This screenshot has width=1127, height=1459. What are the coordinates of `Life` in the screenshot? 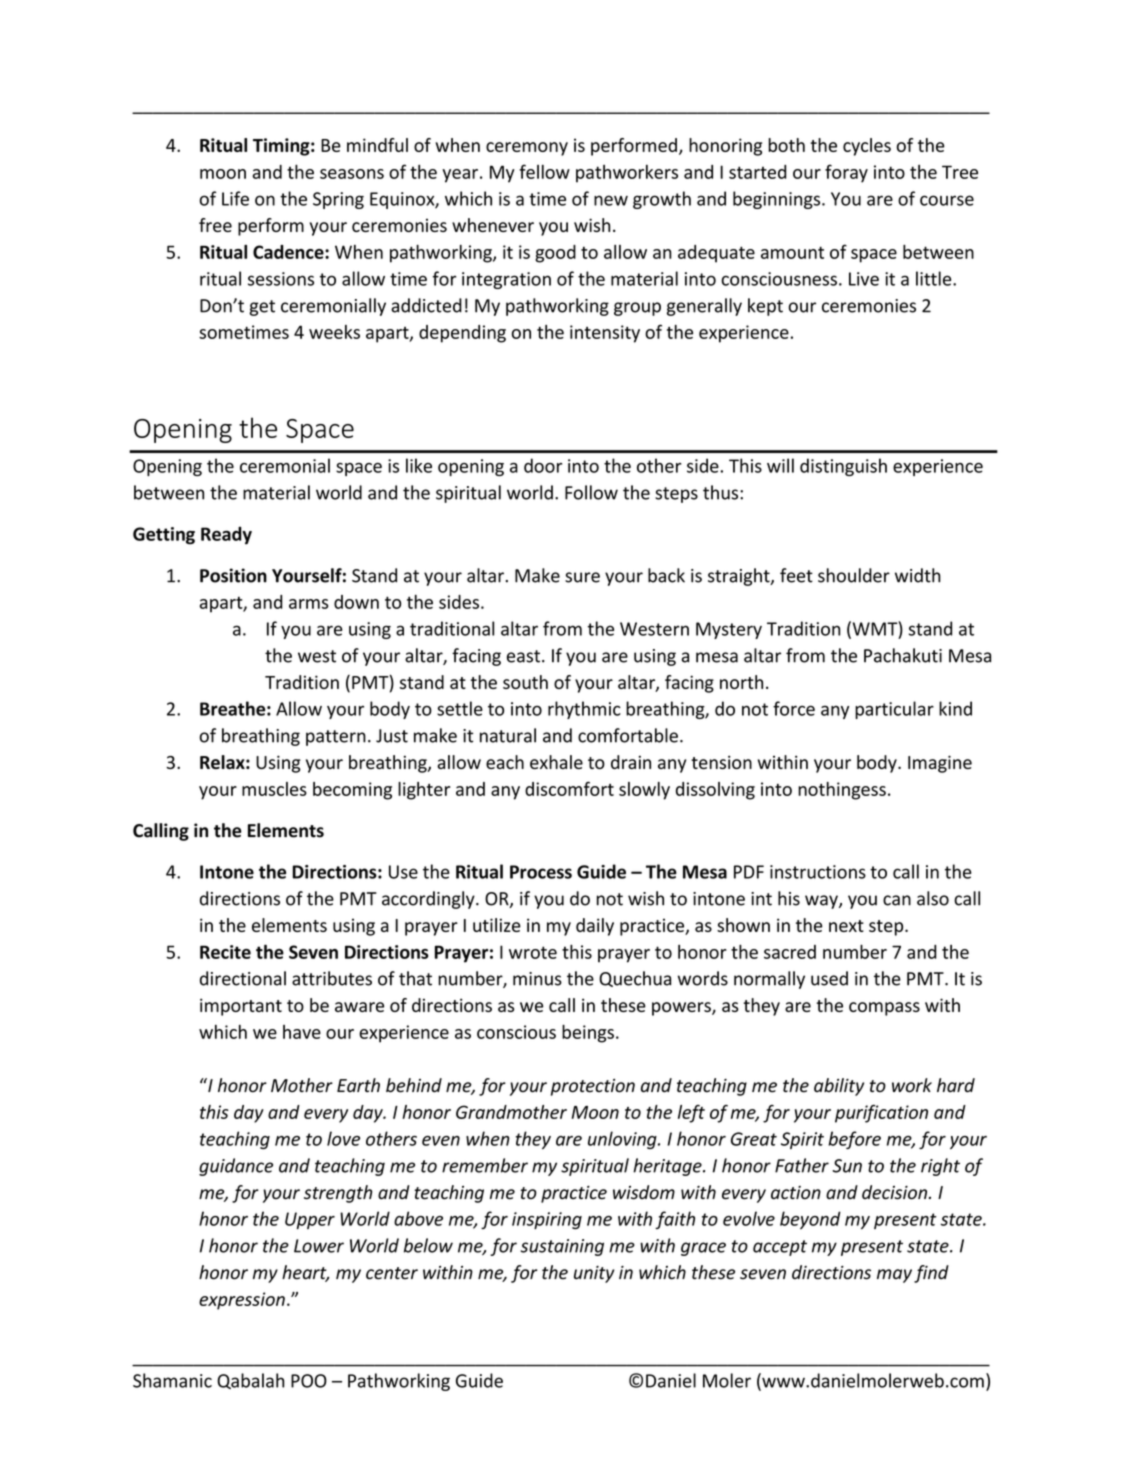 It's located at (235, 198).
